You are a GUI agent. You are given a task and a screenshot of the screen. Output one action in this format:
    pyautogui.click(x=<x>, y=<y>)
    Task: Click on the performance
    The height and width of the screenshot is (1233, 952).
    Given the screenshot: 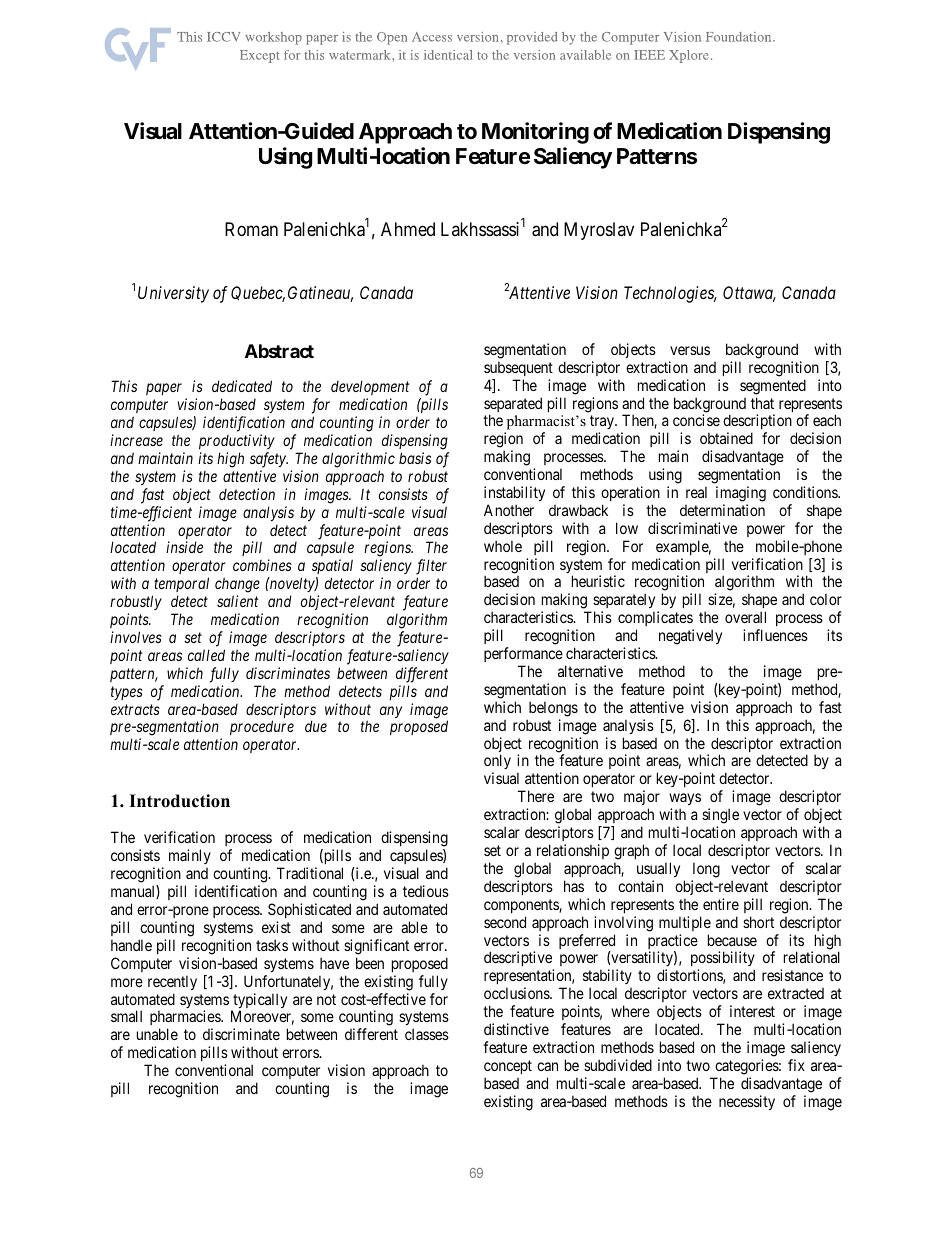 What is the action you would take?
    pyautogui.click(x=523, y=654)
